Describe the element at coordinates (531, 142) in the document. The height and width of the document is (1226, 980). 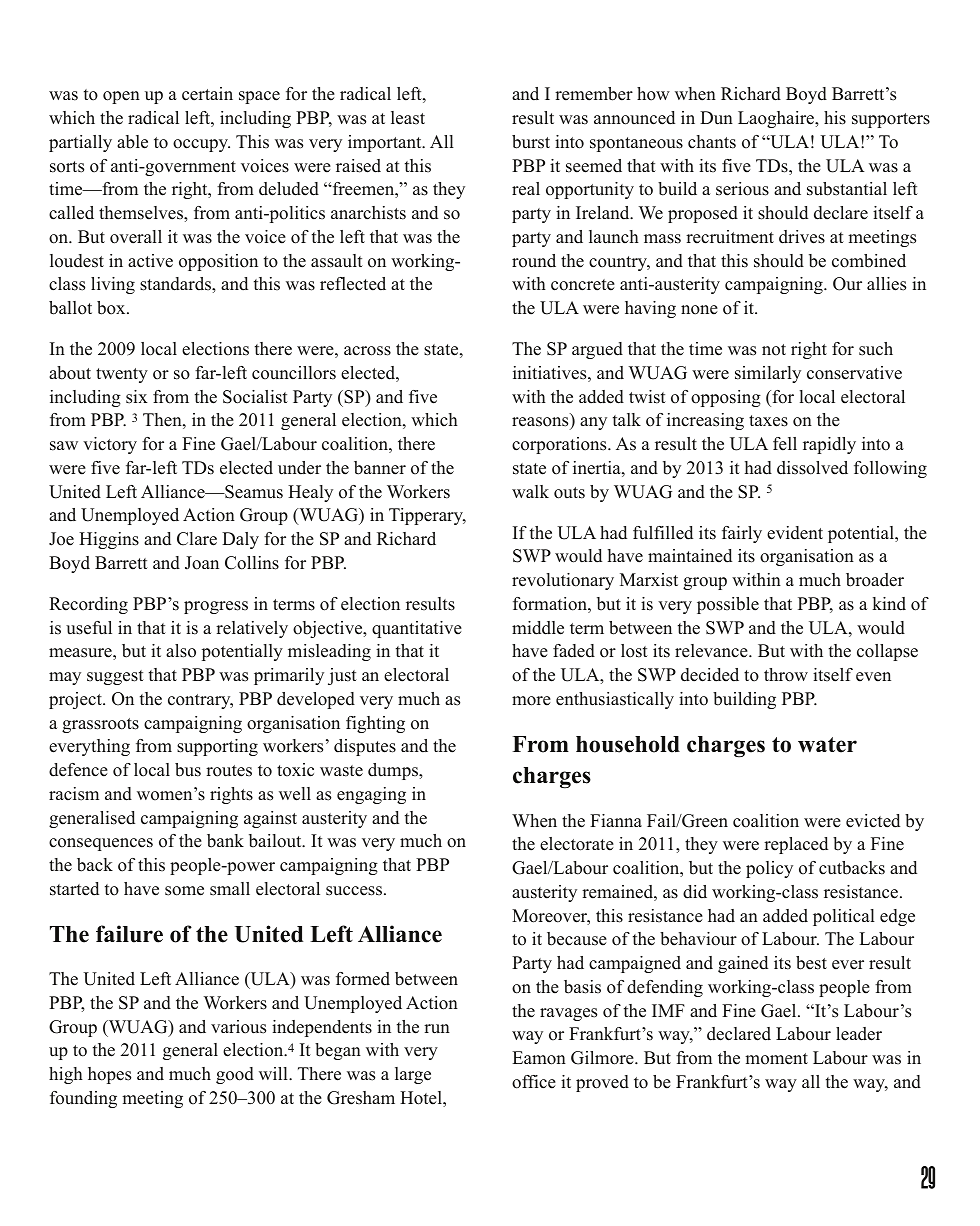
I see `burst` at that location.
